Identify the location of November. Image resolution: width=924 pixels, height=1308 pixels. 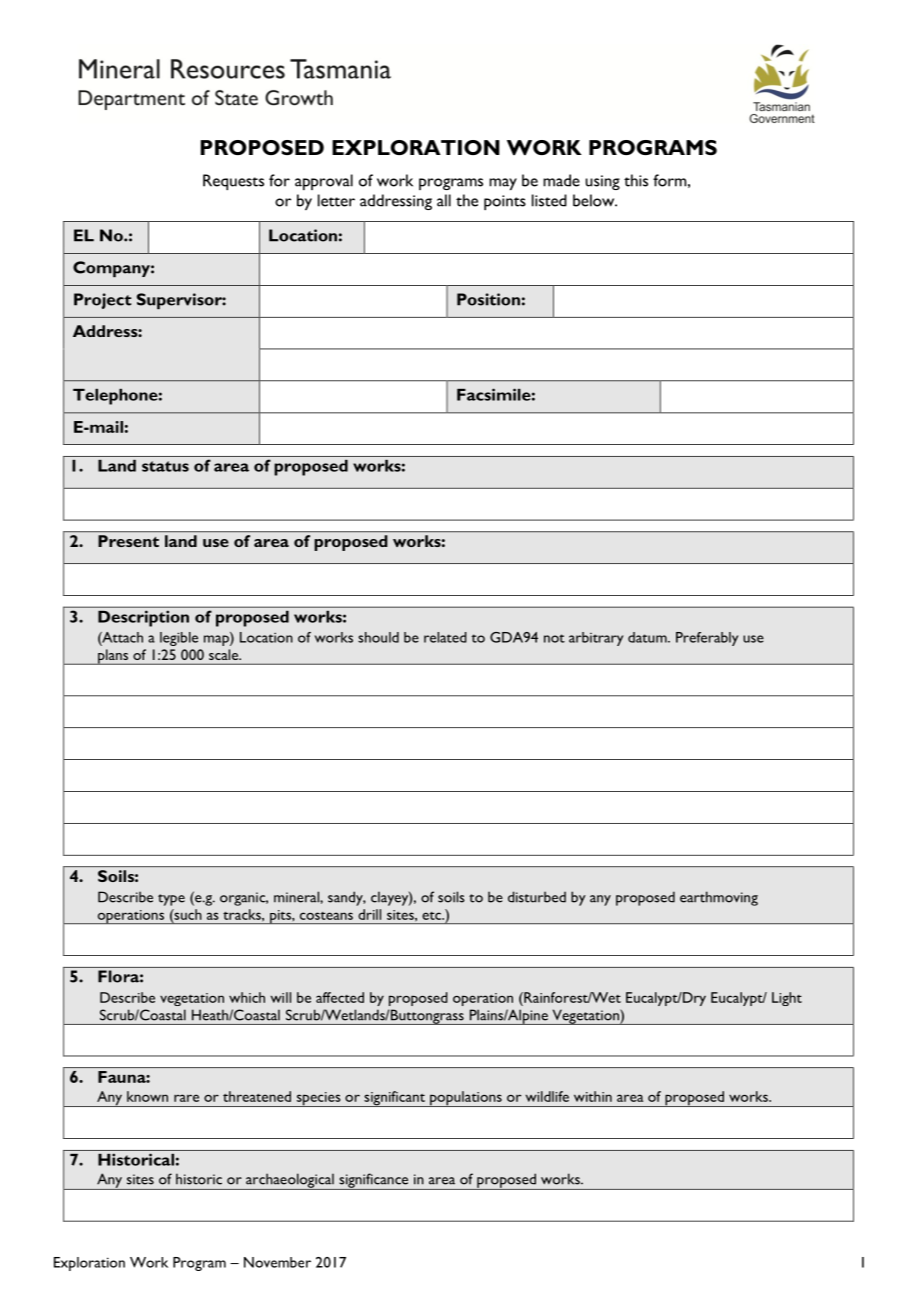
(277, 1262).
